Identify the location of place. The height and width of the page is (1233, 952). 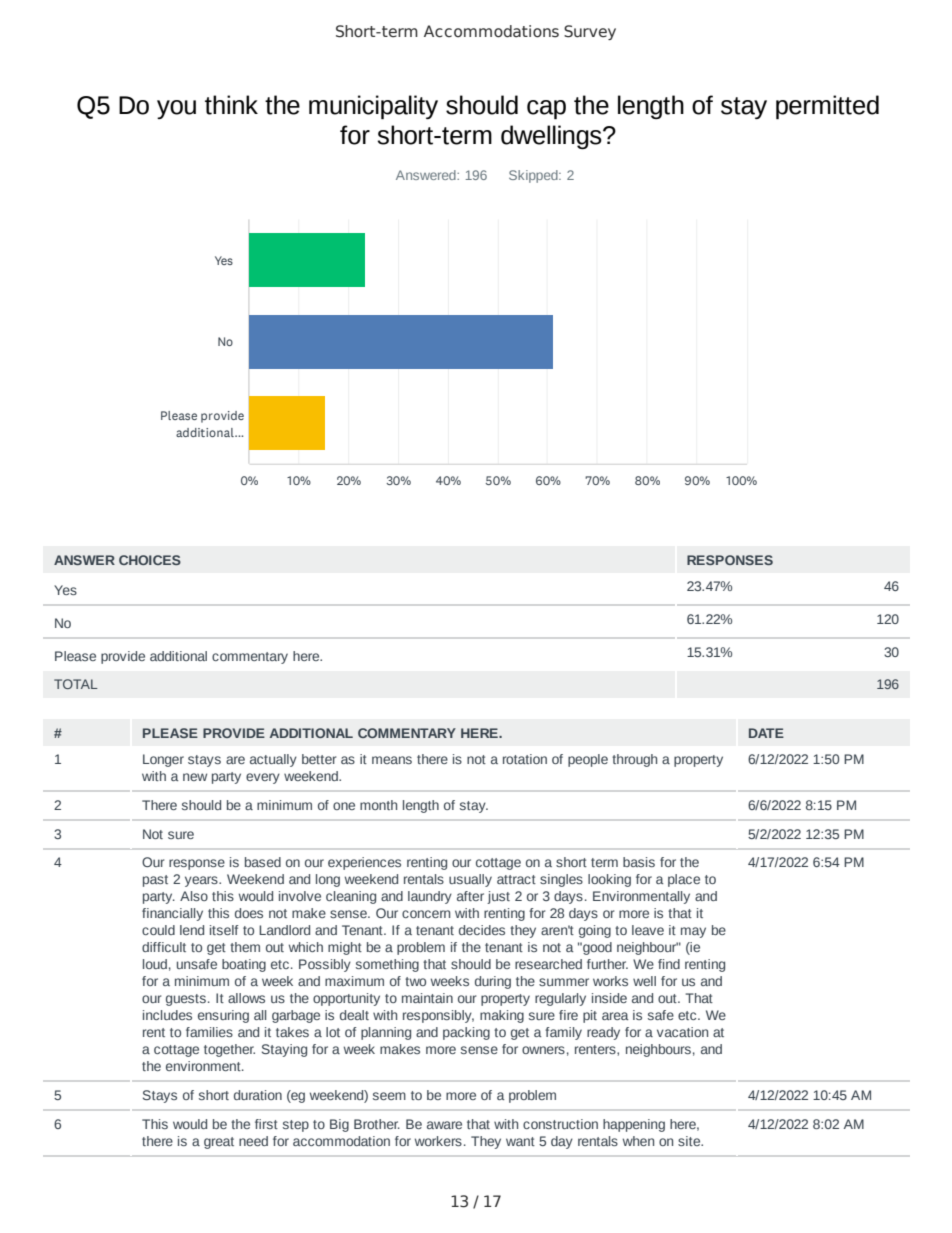
(684, 880).
